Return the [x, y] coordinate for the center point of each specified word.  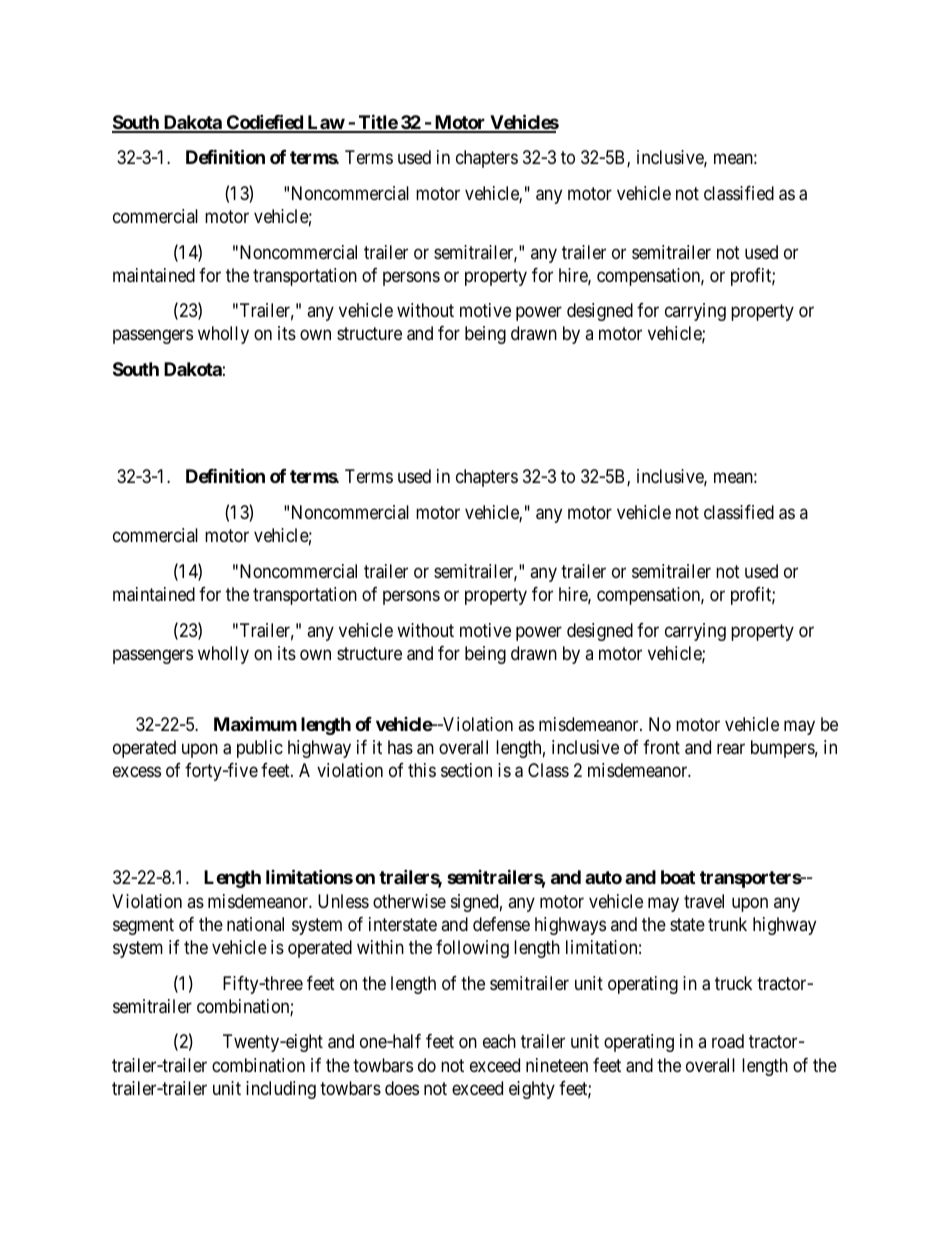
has [400, 747]
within [380, 947]
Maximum [255, 723]
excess [137, 772]
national [255, 924]
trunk [727, 924]
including [281, 1090]
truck [733, 983]
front [661, 747]
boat [678, 877]
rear [731, 749]
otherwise [409, 901]
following [472, 949]
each [499, 1041]
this [422, 770]
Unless [343, 901]
